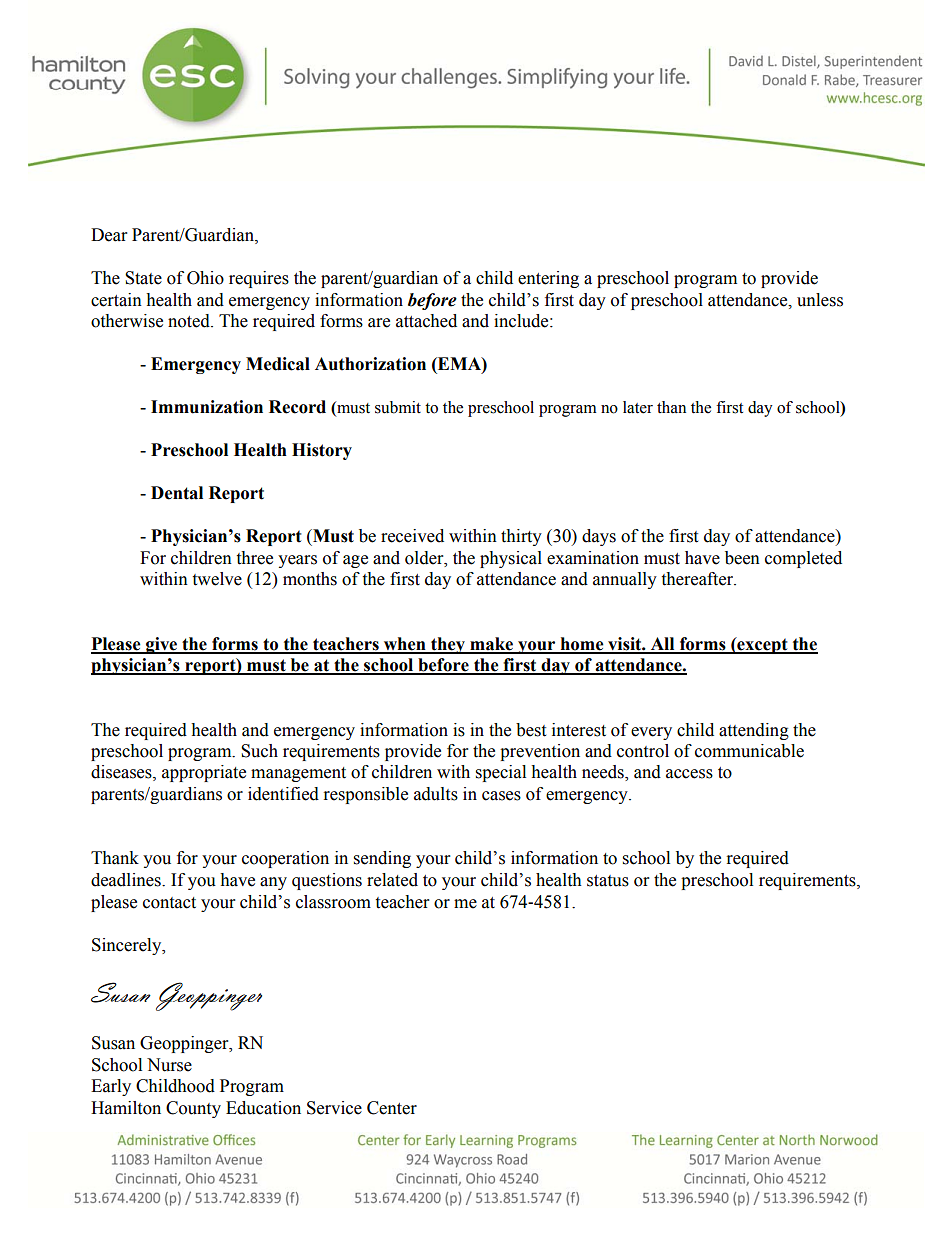 The image size is (952, 1233). Describe the element at coordinates (608, 881) in the screenshot. I see `status` at that location.
